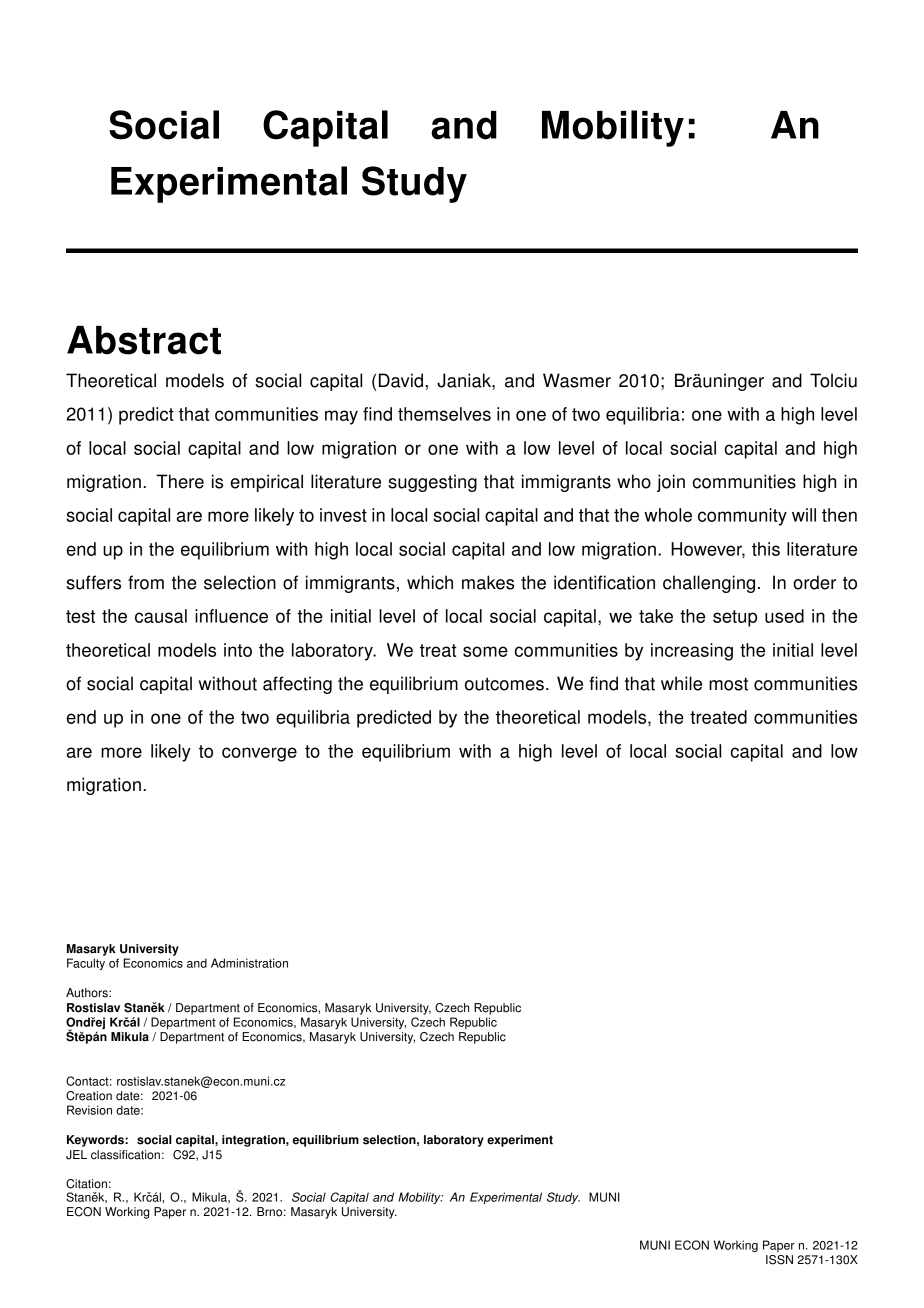  I want to click on causal, so click(161, 616).
